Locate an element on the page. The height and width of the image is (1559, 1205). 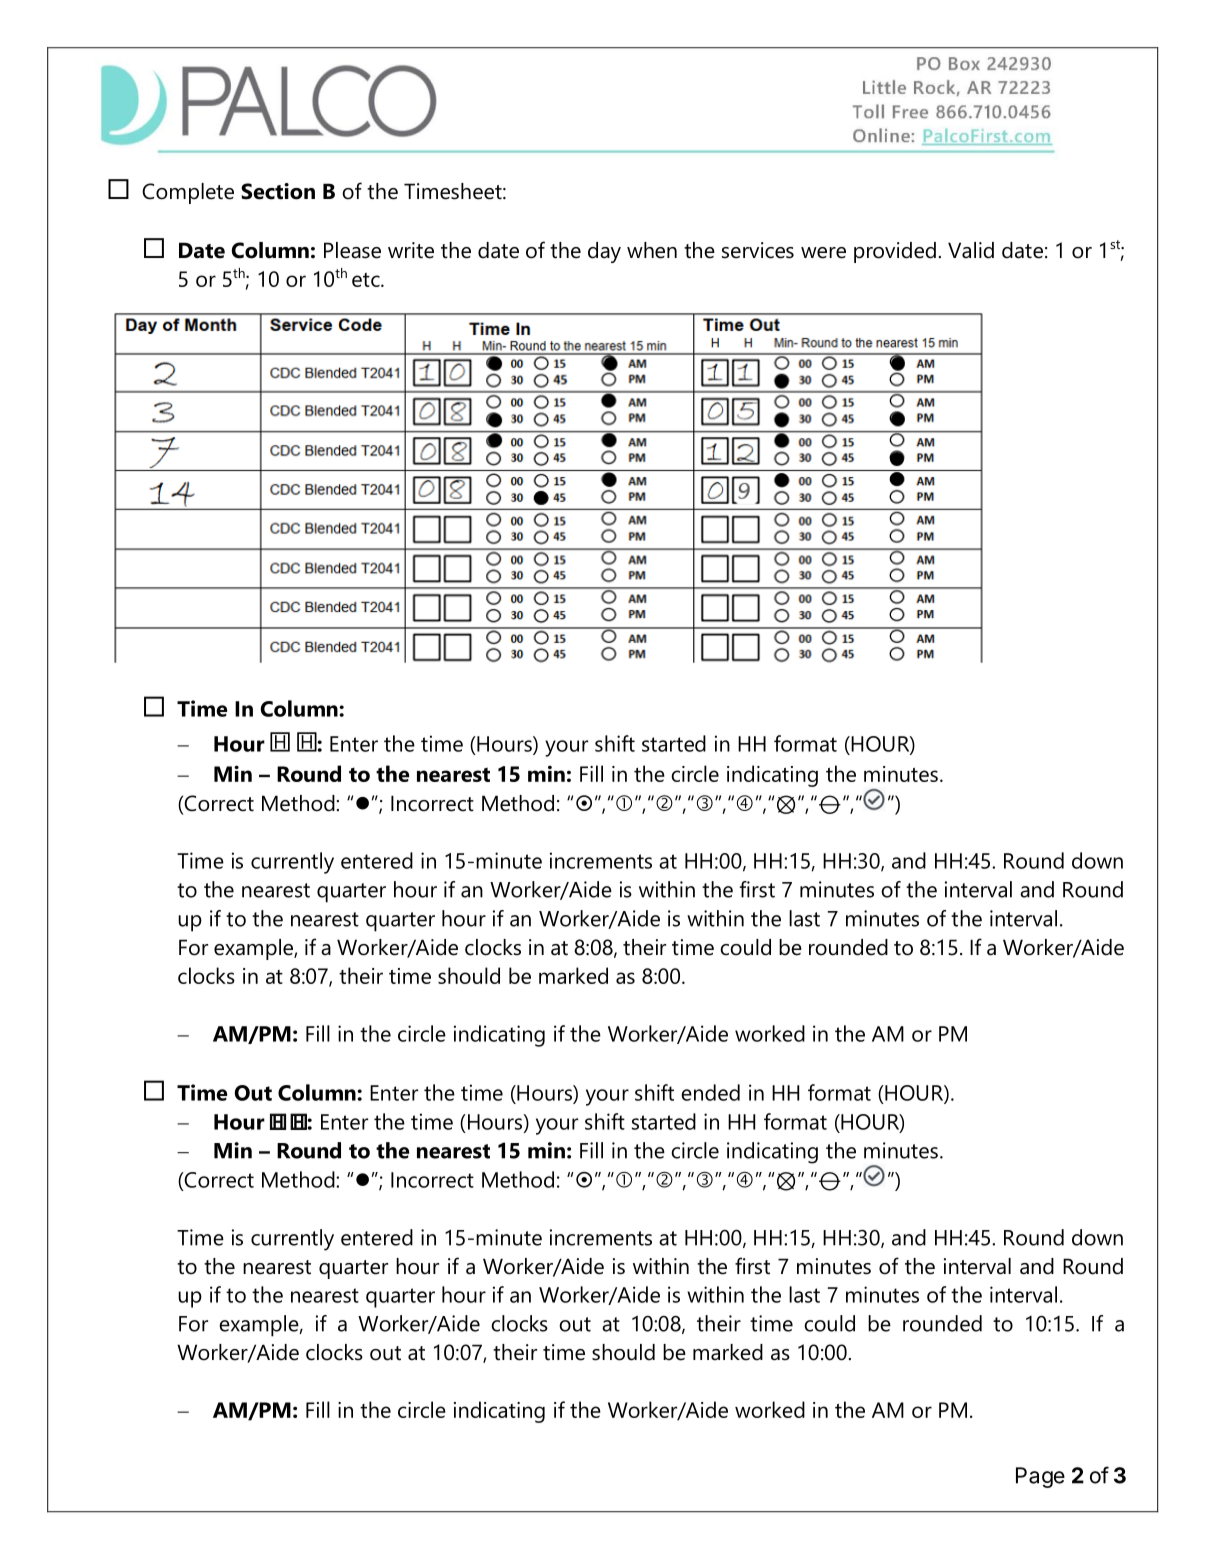
were is located at coordinates (823, 253).
